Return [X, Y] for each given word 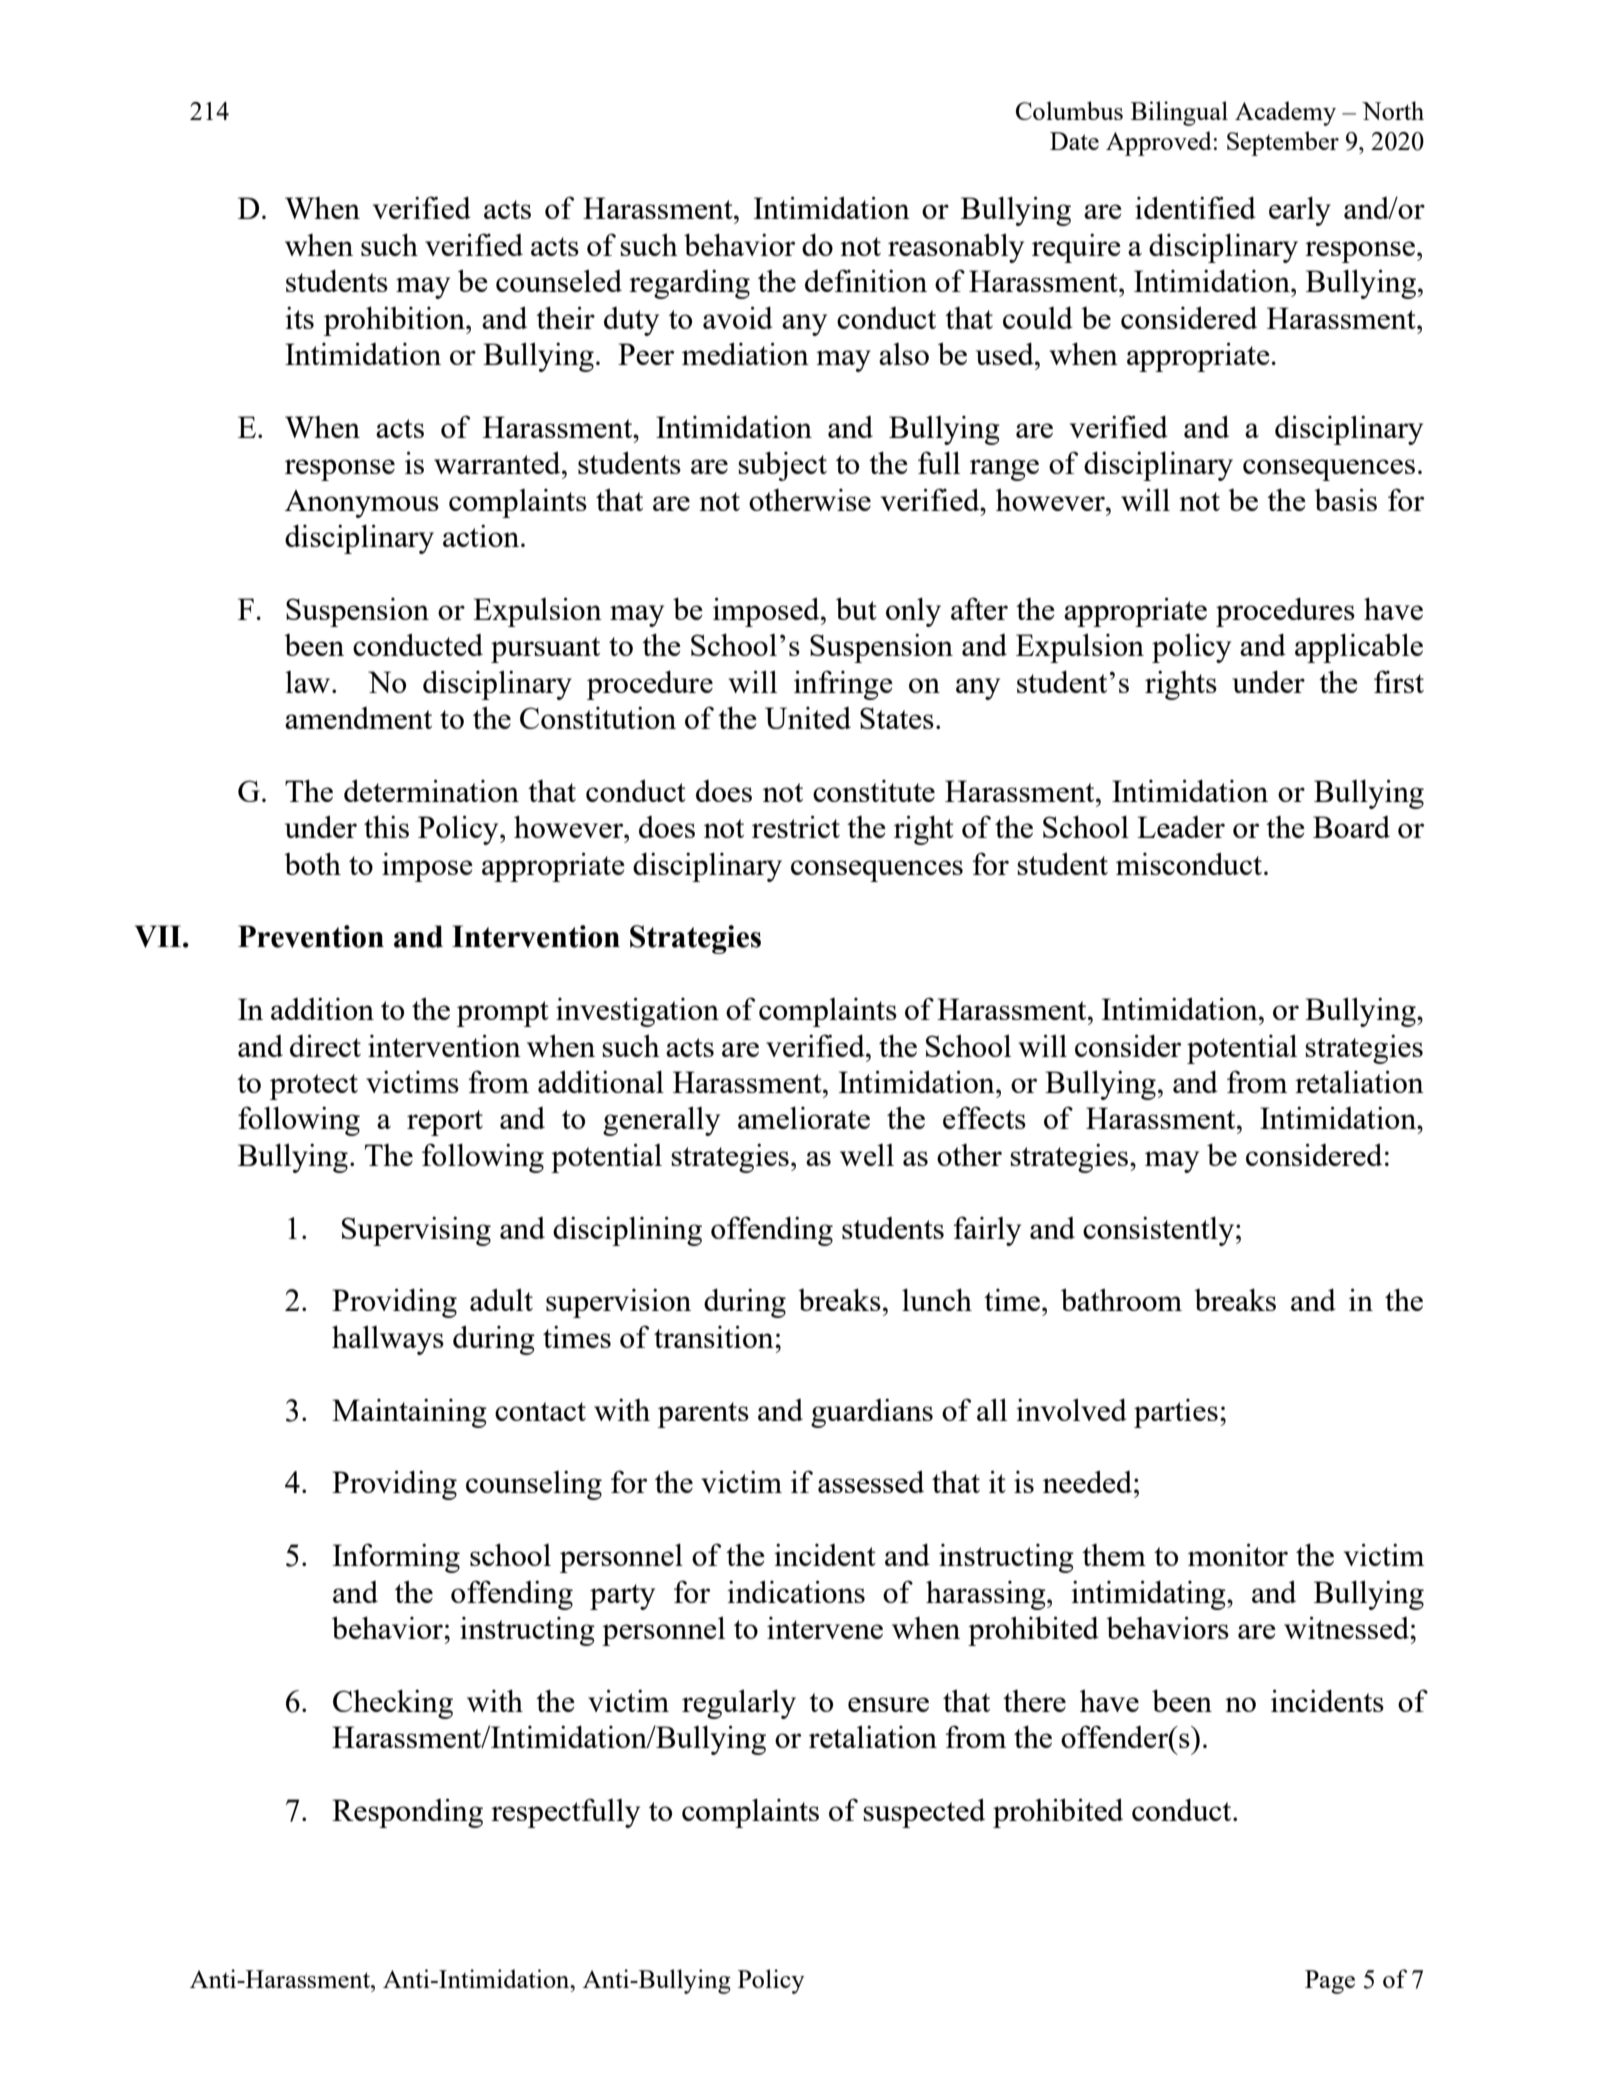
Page [1330, 1982]
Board [1351, 827]
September [1283, 143]
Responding [407, 1813]
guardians [872, 1413]
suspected [924, 1813]
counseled [559, 280]
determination [431, 790]
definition [866, 280]
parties [1176, 1413]
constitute [874, 791]
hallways [388, 1340]
